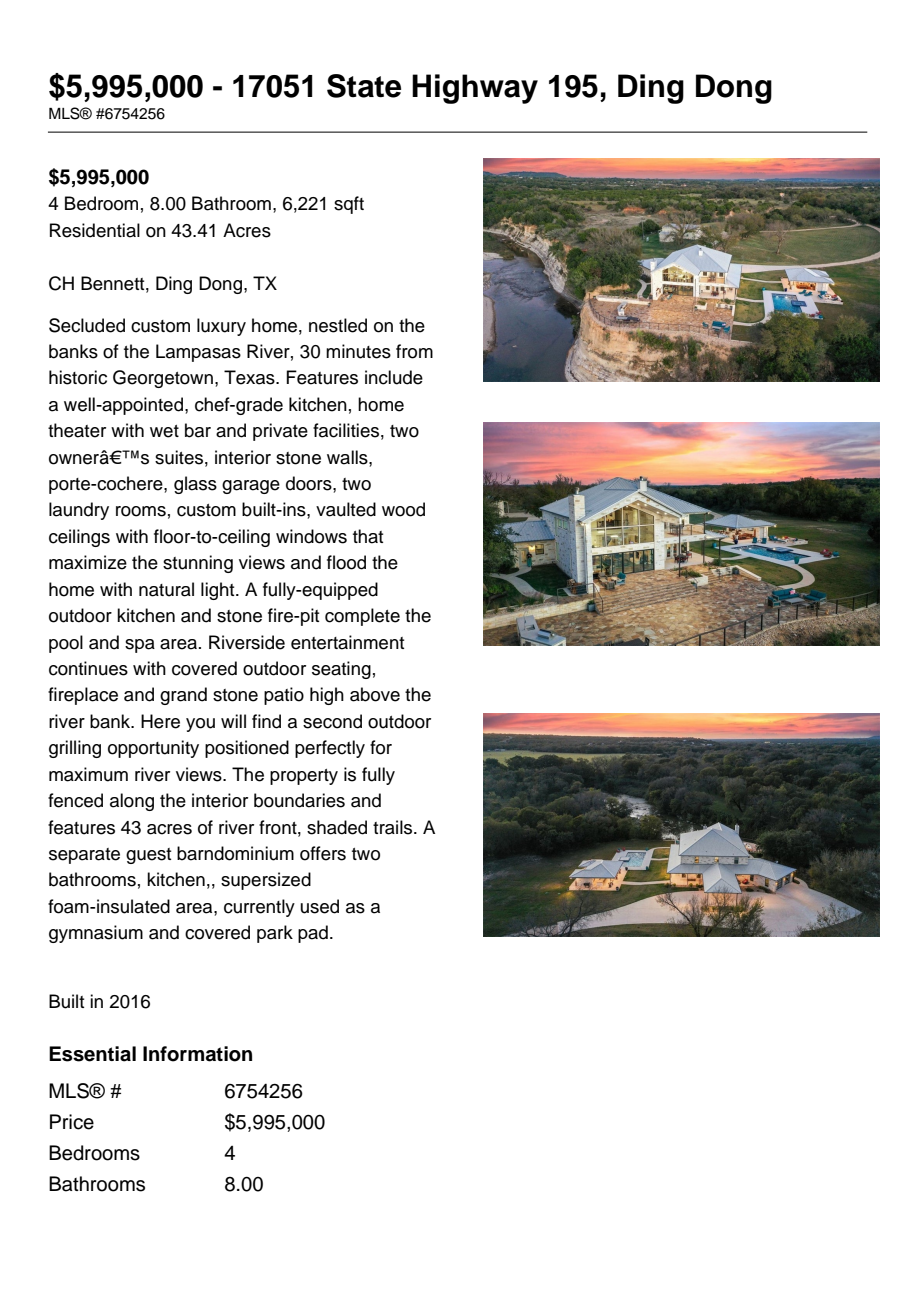 This image has width=924, height=1308. What do you see at coordinates (394, 827) in the image?
I see `trails` at bounding box center [394, 827].
